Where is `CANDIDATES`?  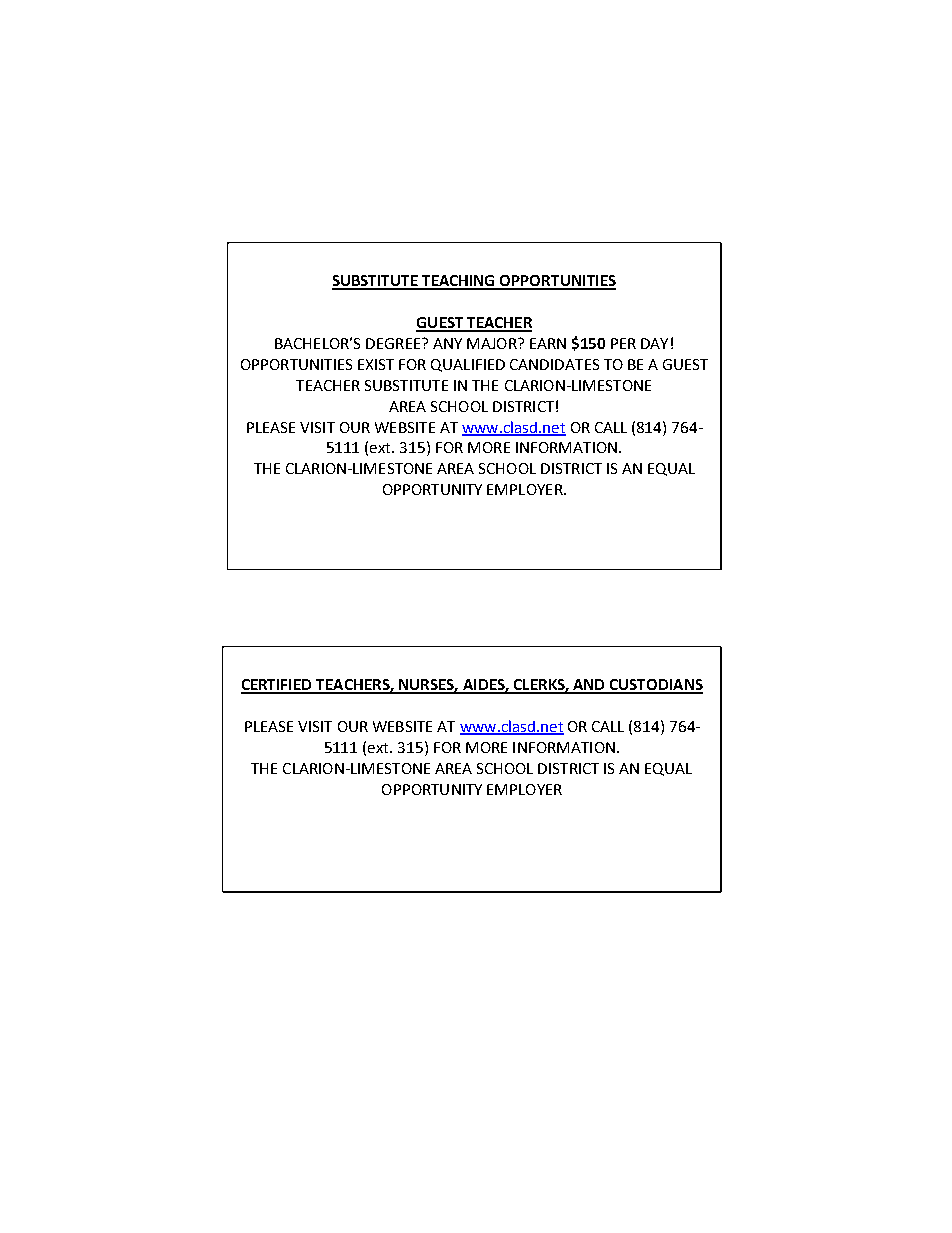
CANDIDATES is located at coordinates (554, 364).
